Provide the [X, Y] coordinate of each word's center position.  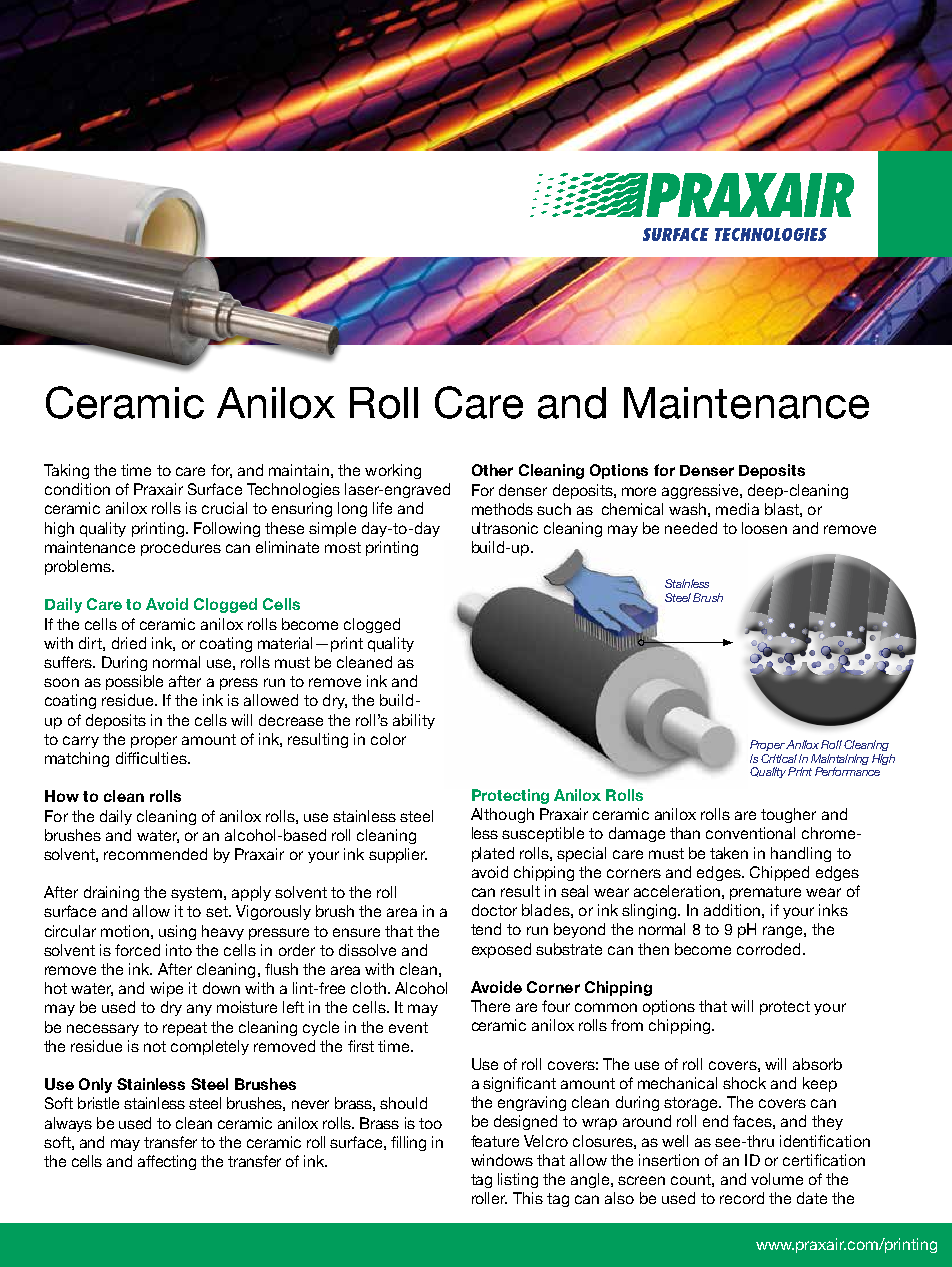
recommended [155, 854]
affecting [167, 1162]
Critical [779, 758]
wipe [166, 989]
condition [77, 489]
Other [492, 470]
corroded [768, 949]
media [737, 509]
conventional [750, 833]
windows [502, 1160]
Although [502, 815]
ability [414, 721]
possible [134, 682]
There [490, 1006]
